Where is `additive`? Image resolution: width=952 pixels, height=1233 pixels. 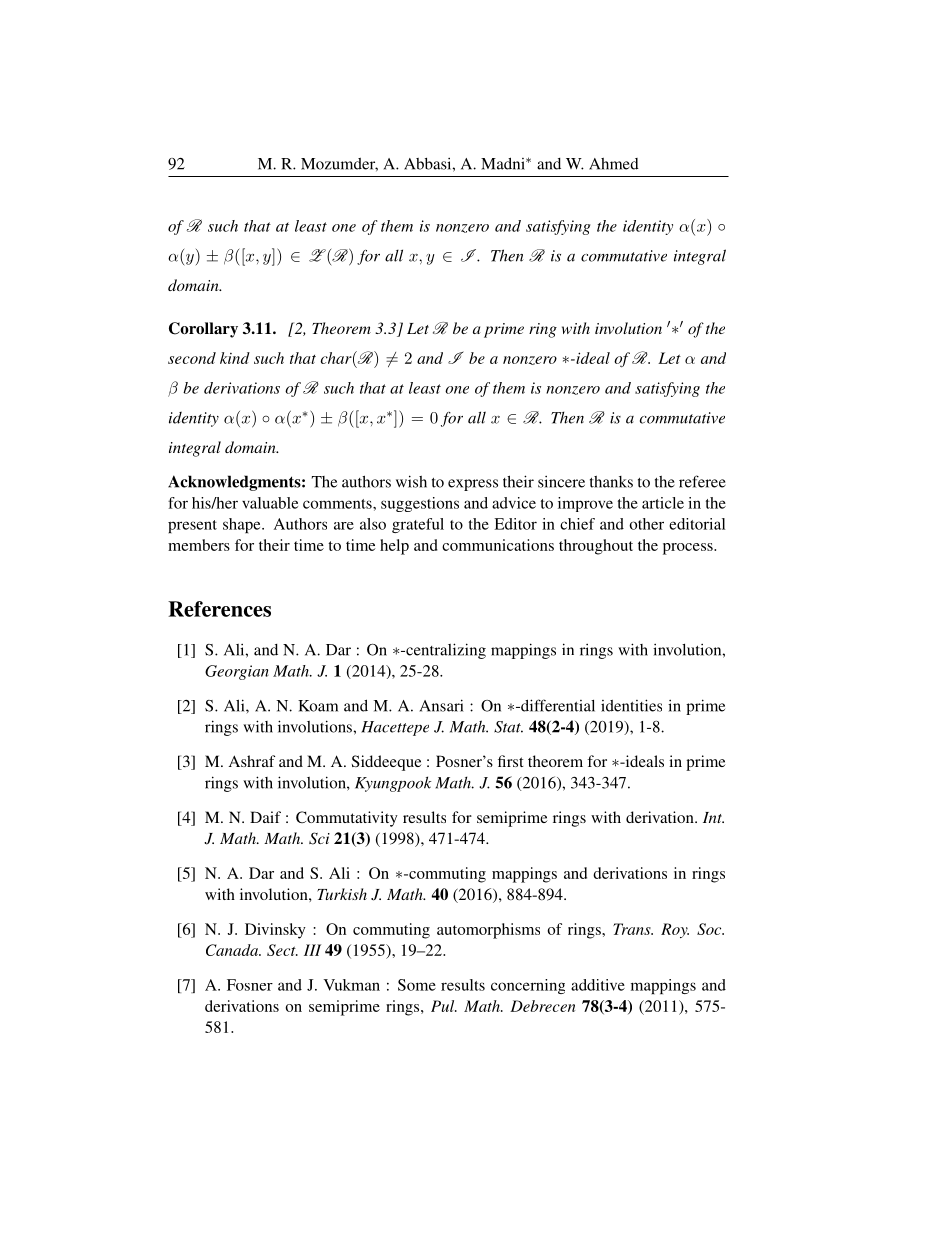
additive is located at coordinates (598, 985).
